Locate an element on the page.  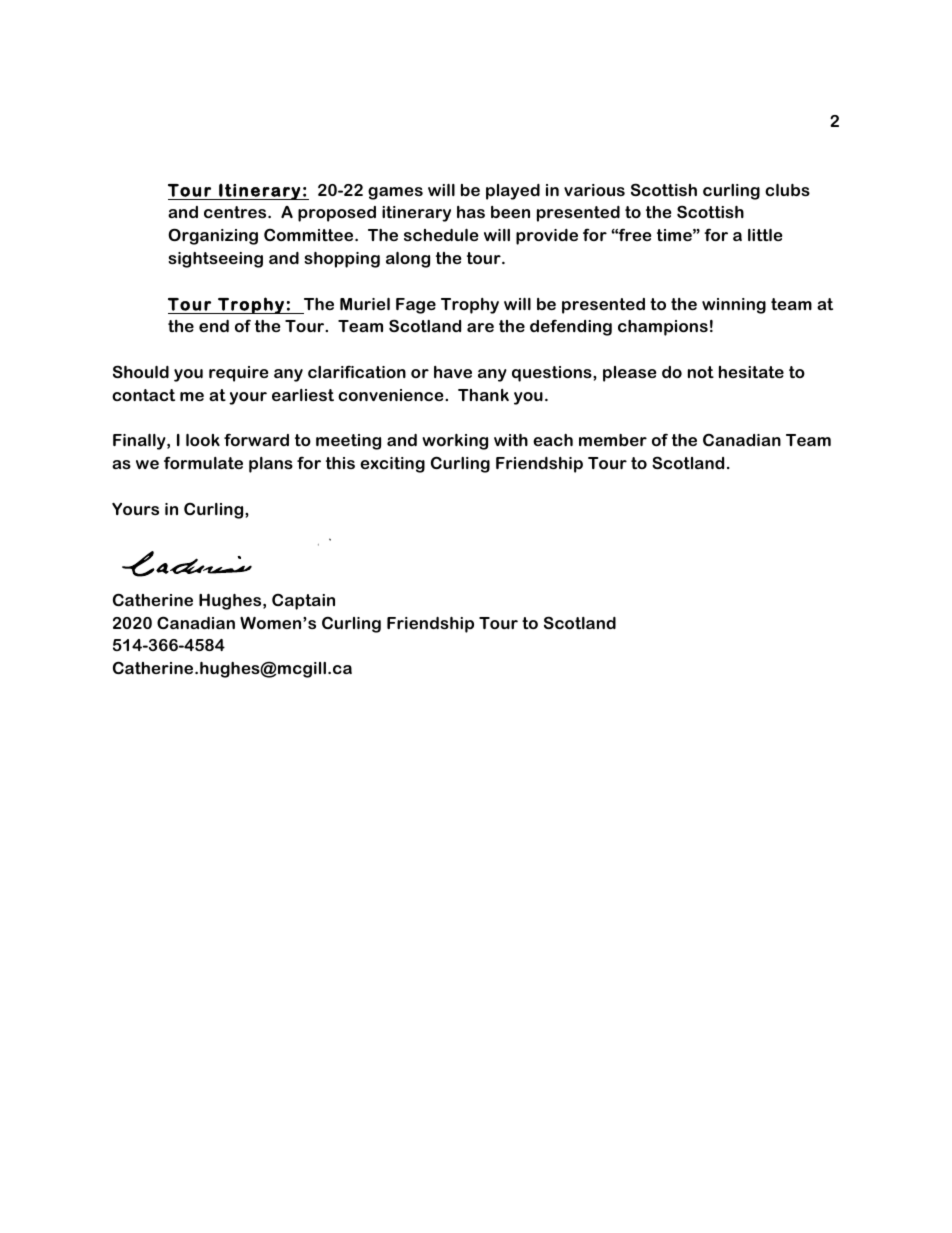
clubs is located at coordinates (787, 190).
